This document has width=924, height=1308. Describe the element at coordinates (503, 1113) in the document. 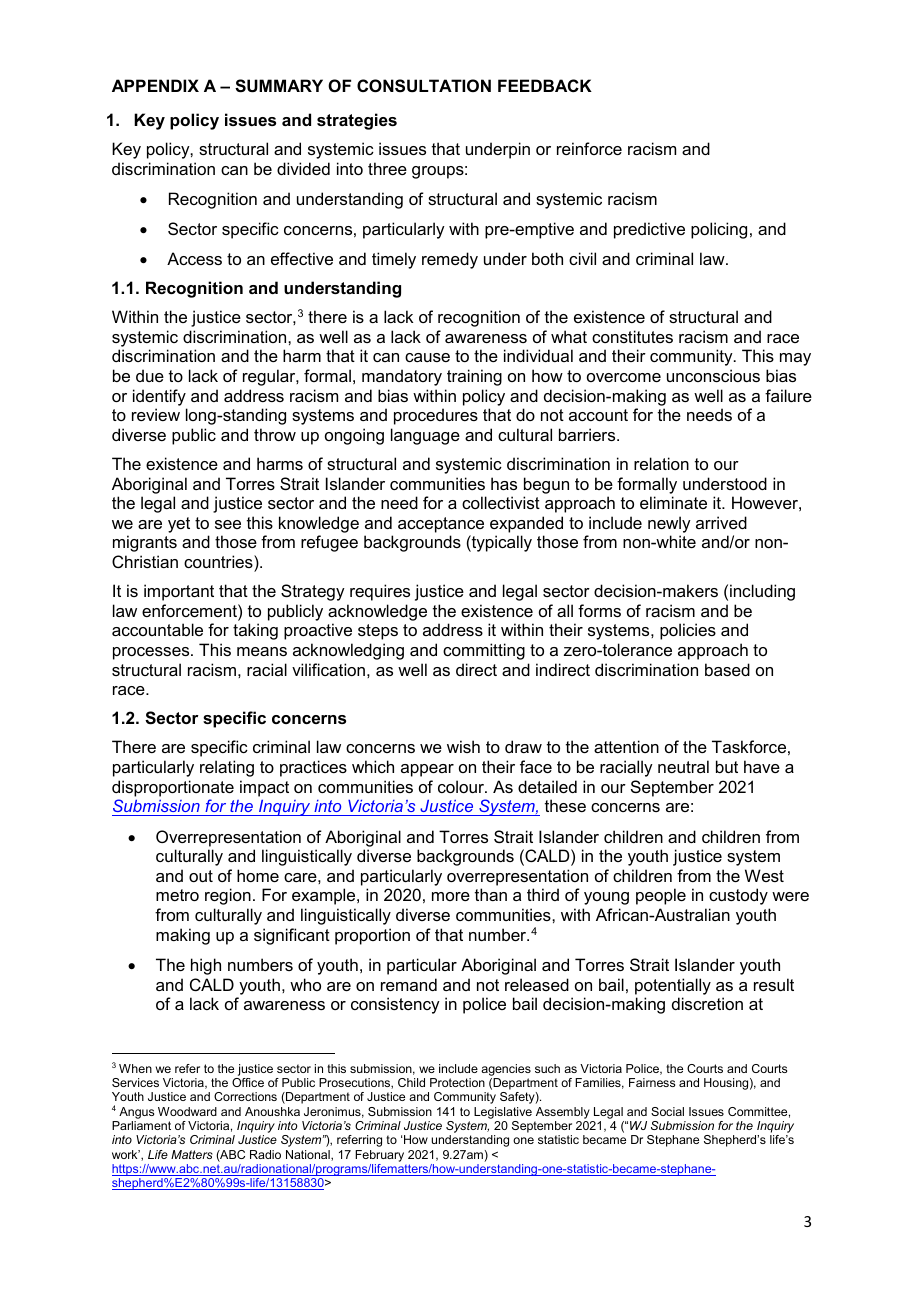

I see `Legislative` at that location.
